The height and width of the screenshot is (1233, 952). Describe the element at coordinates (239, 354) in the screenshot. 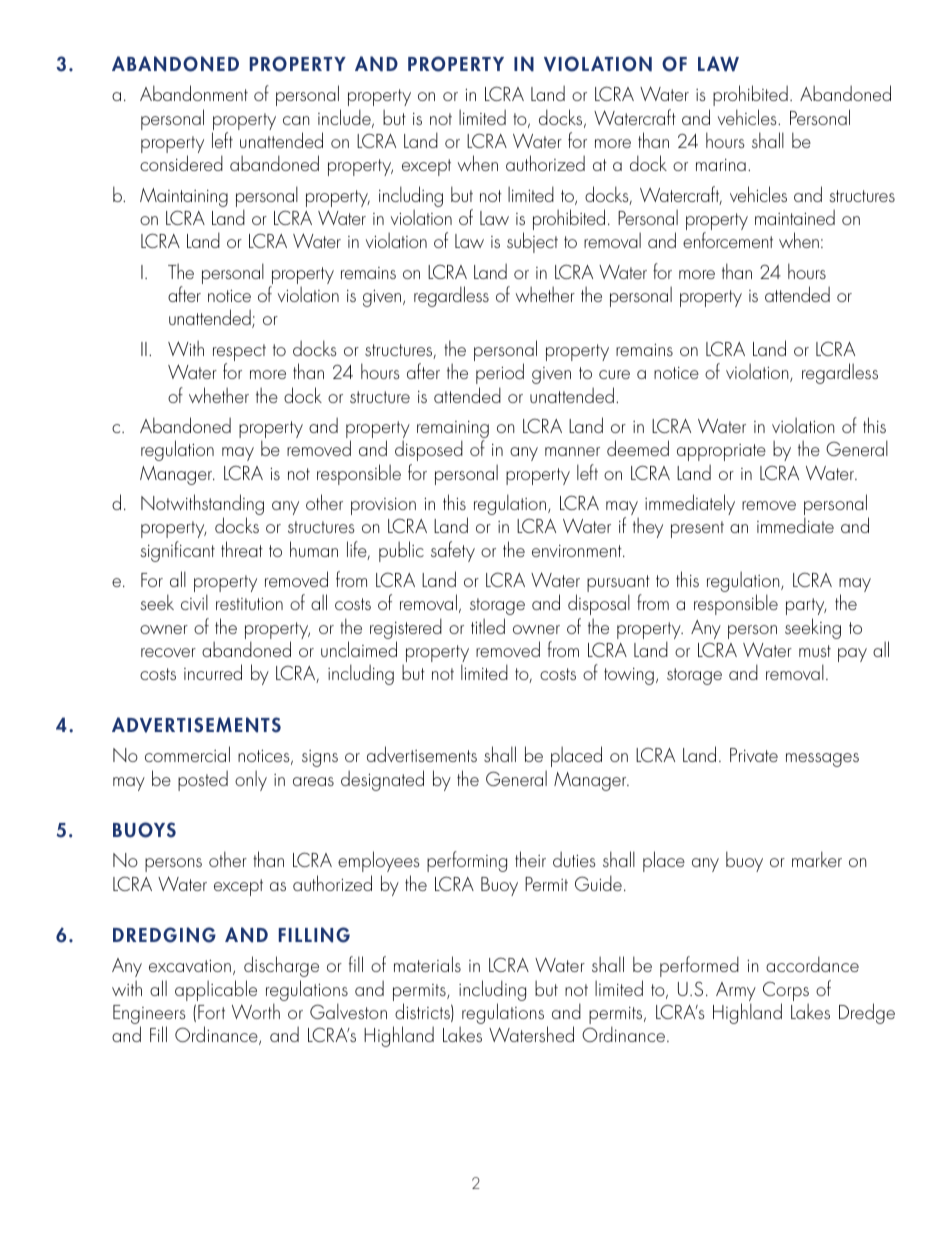

I see `respect` at that location.
